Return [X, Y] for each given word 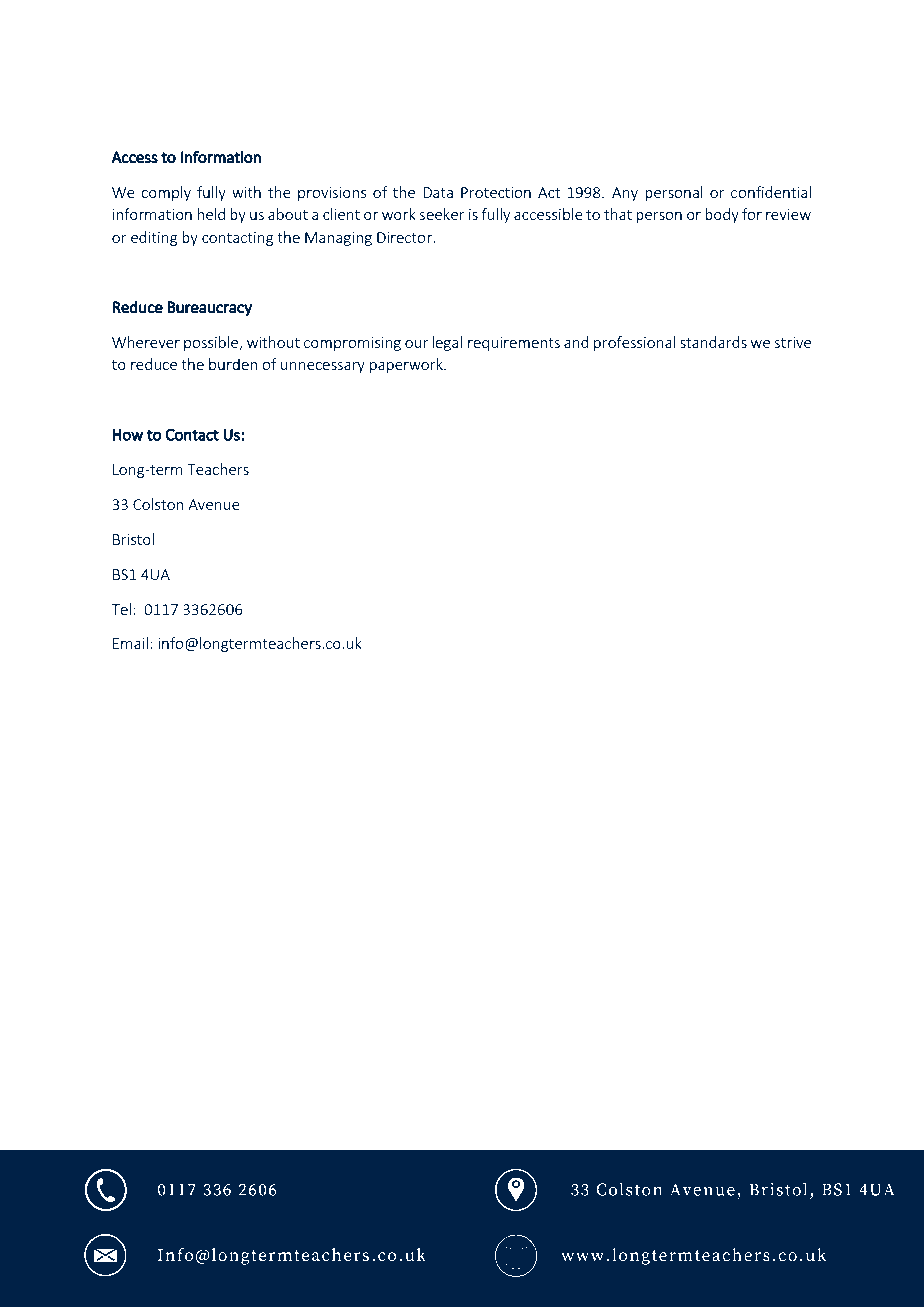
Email [130, 643]
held [211, 214]
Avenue [214, 504]
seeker [442, 214]
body [722, 215]
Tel [121, 609]
